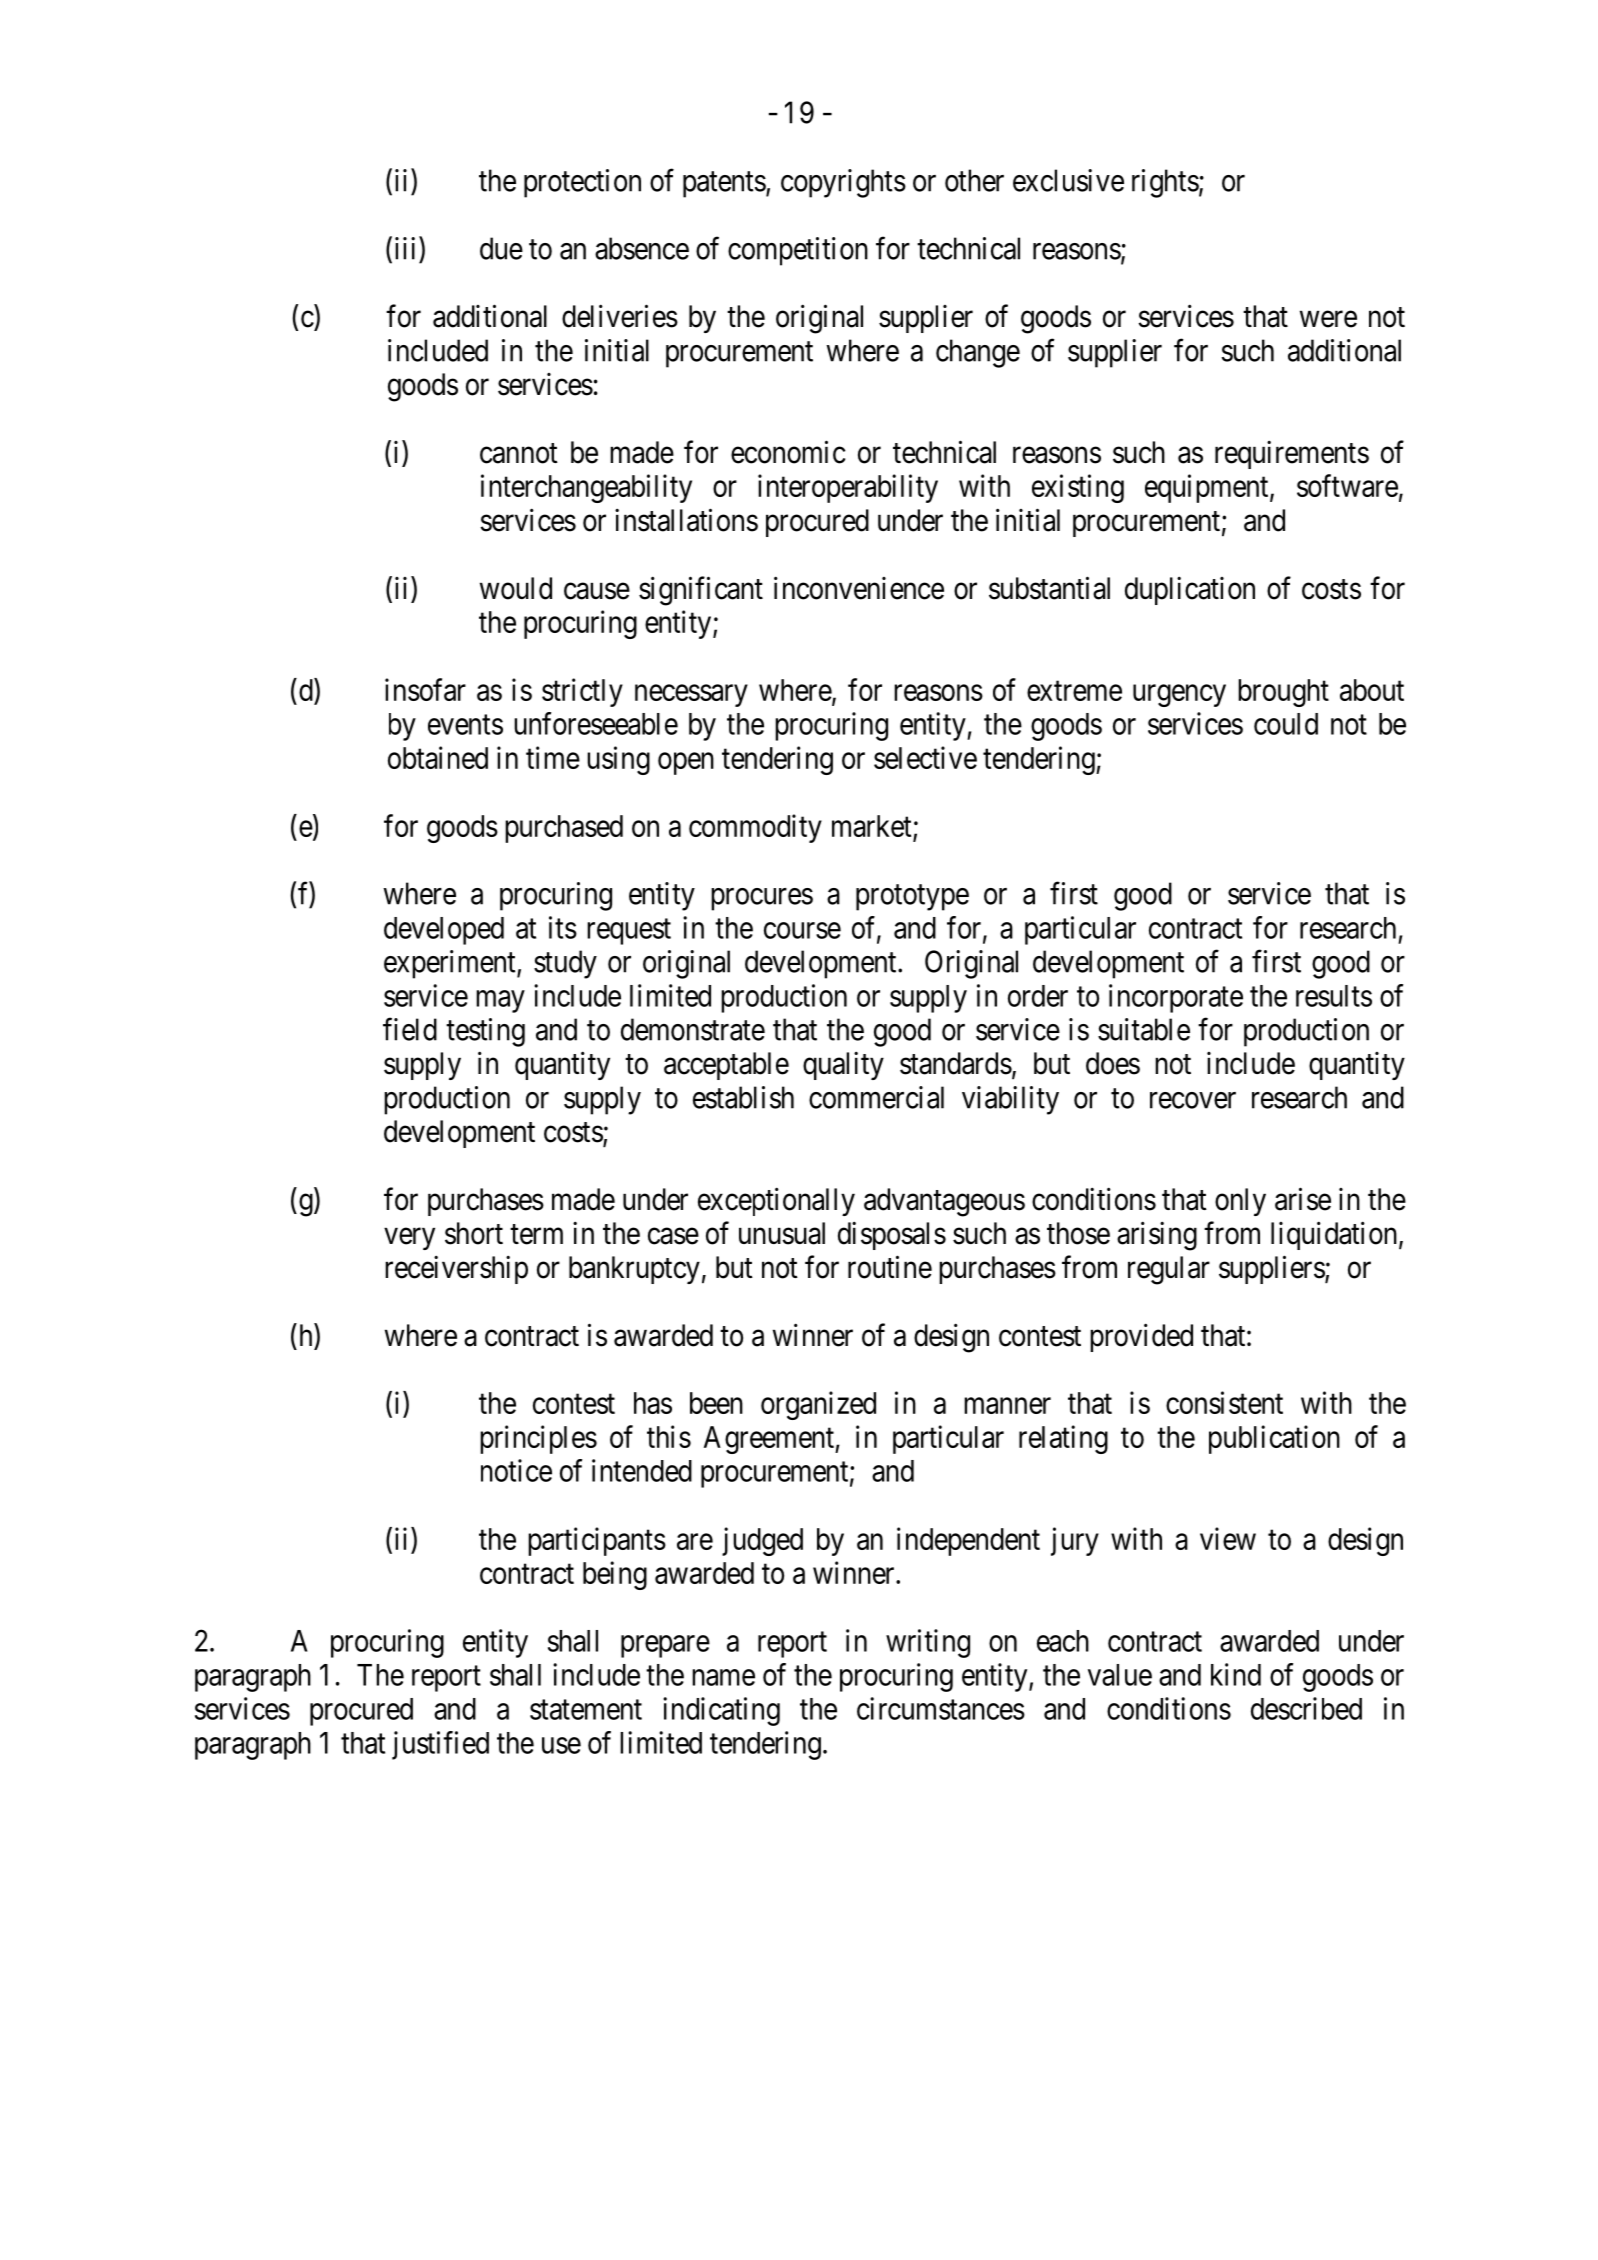 This screenshot has height=2260, width=1598. What do you see at coordinates (892, 1235) in the screenshot?
I see `disposals` at bounding box center [892, 1235].
